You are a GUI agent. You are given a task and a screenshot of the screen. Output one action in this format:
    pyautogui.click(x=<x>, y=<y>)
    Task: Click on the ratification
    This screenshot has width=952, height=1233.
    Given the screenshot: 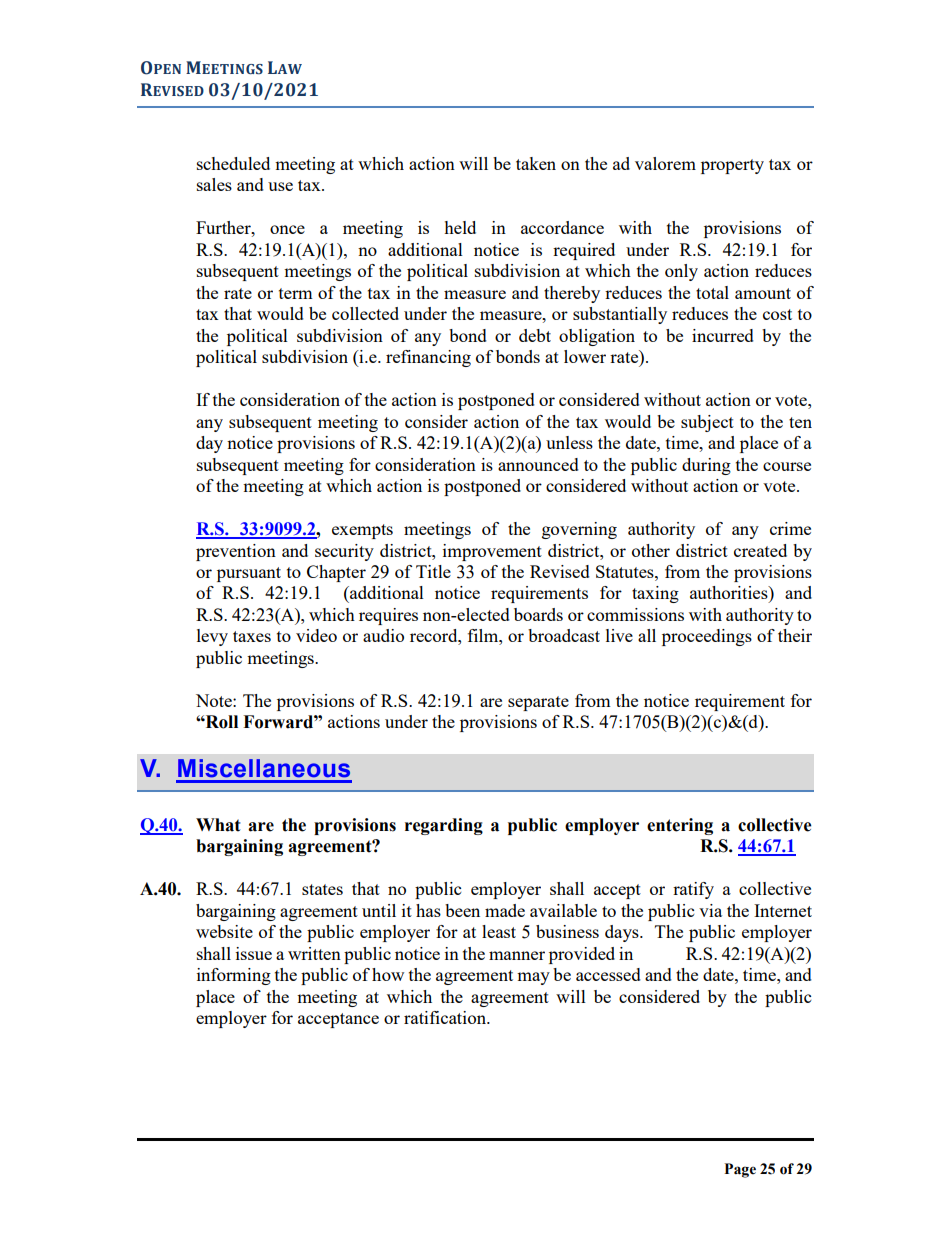 What is the action you would take?
    pyautogui.click(x=446, y=1017)
